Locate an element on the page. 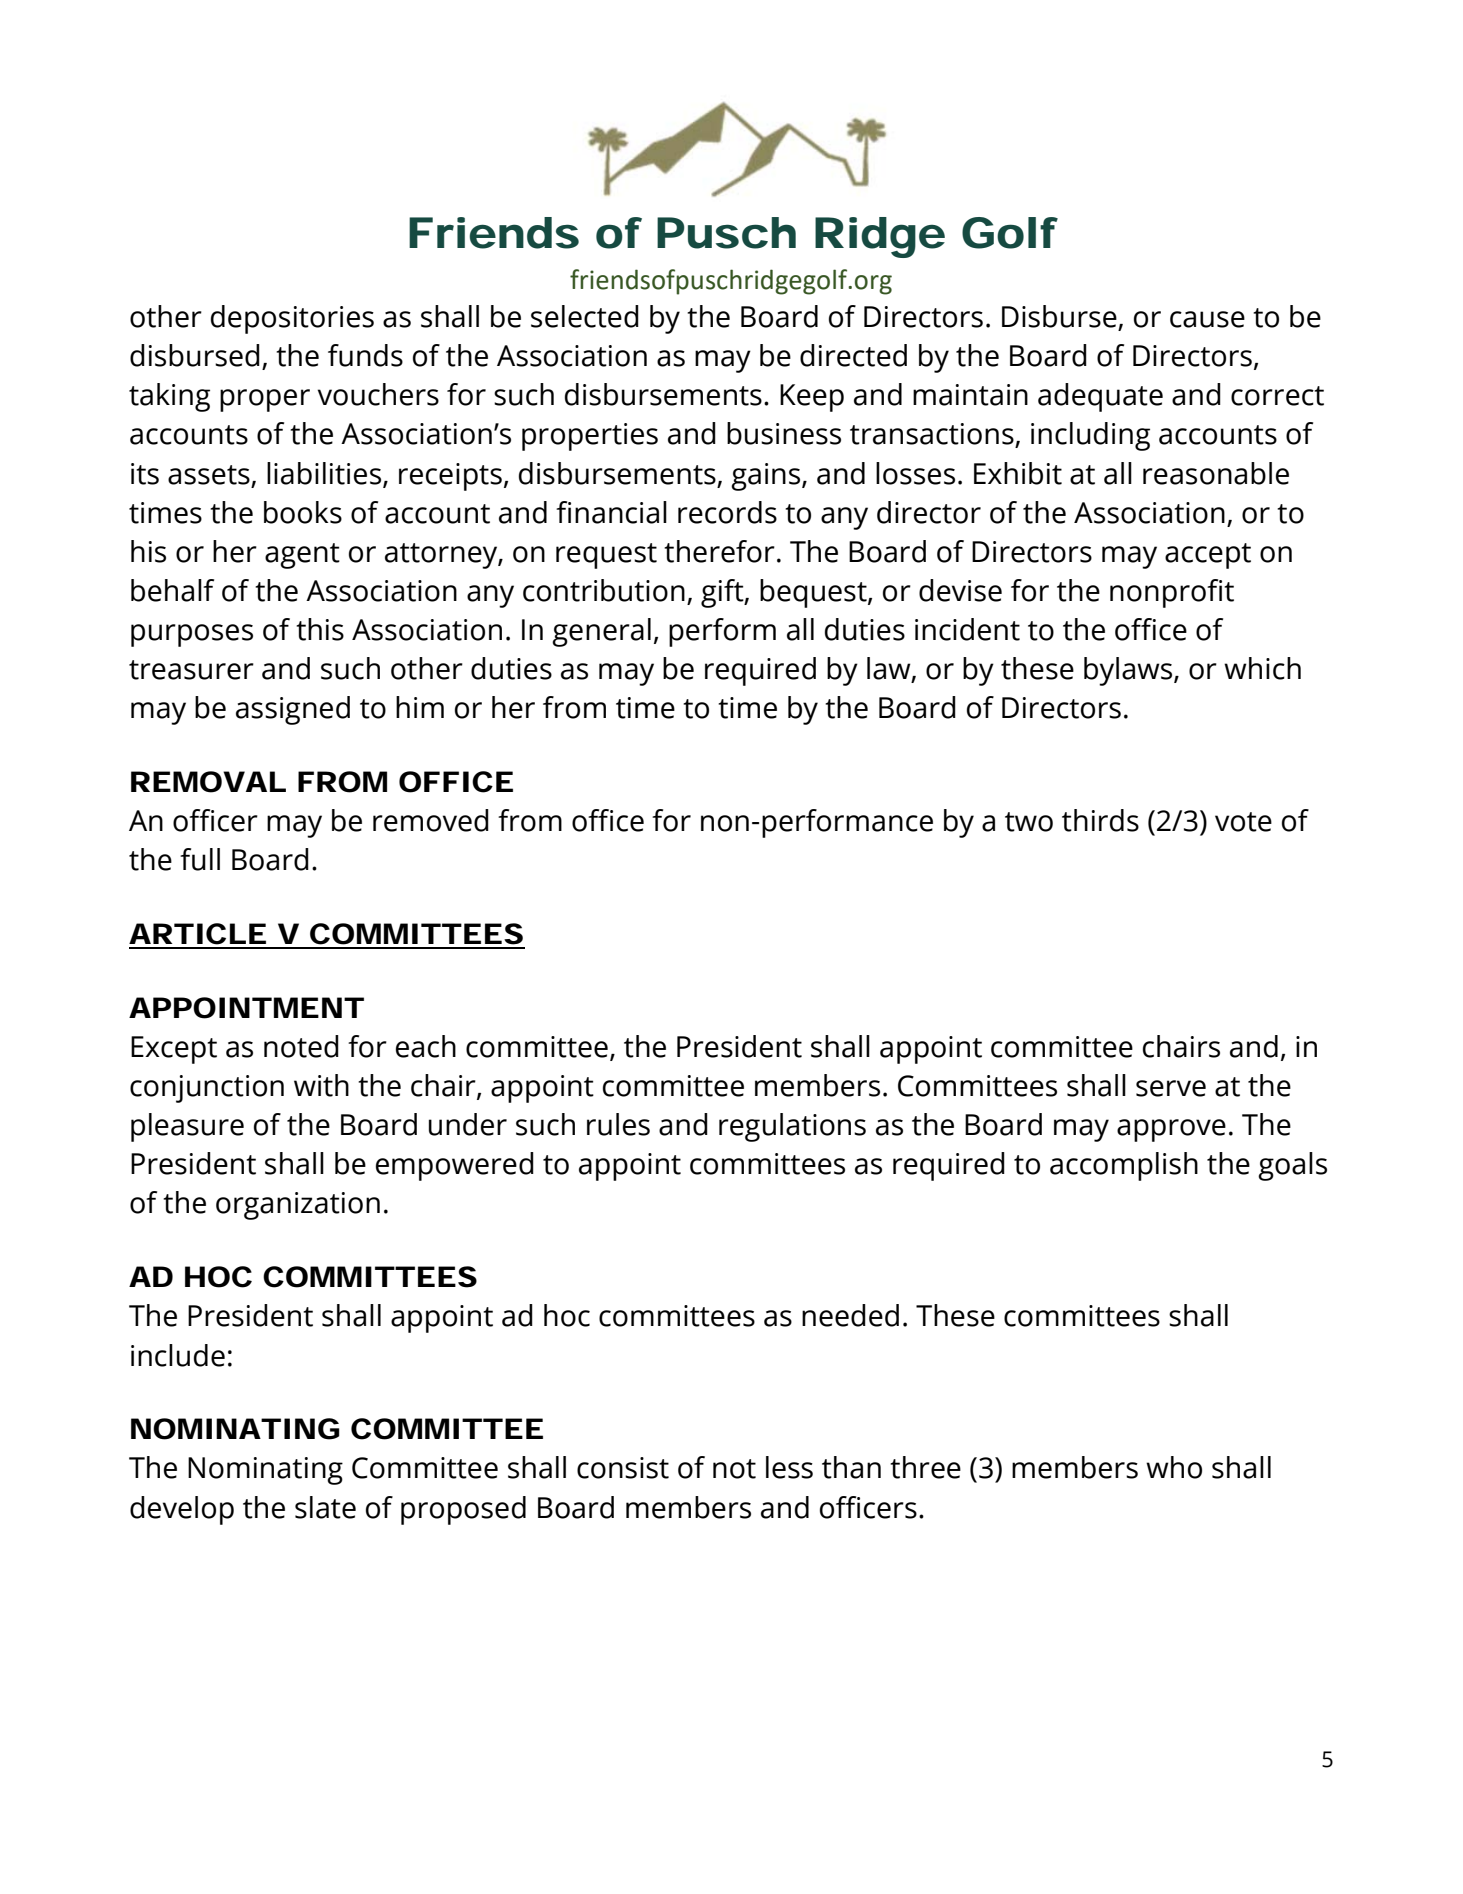 The image size is (1463, 1894). funds is located at coordinates (365, 355).
